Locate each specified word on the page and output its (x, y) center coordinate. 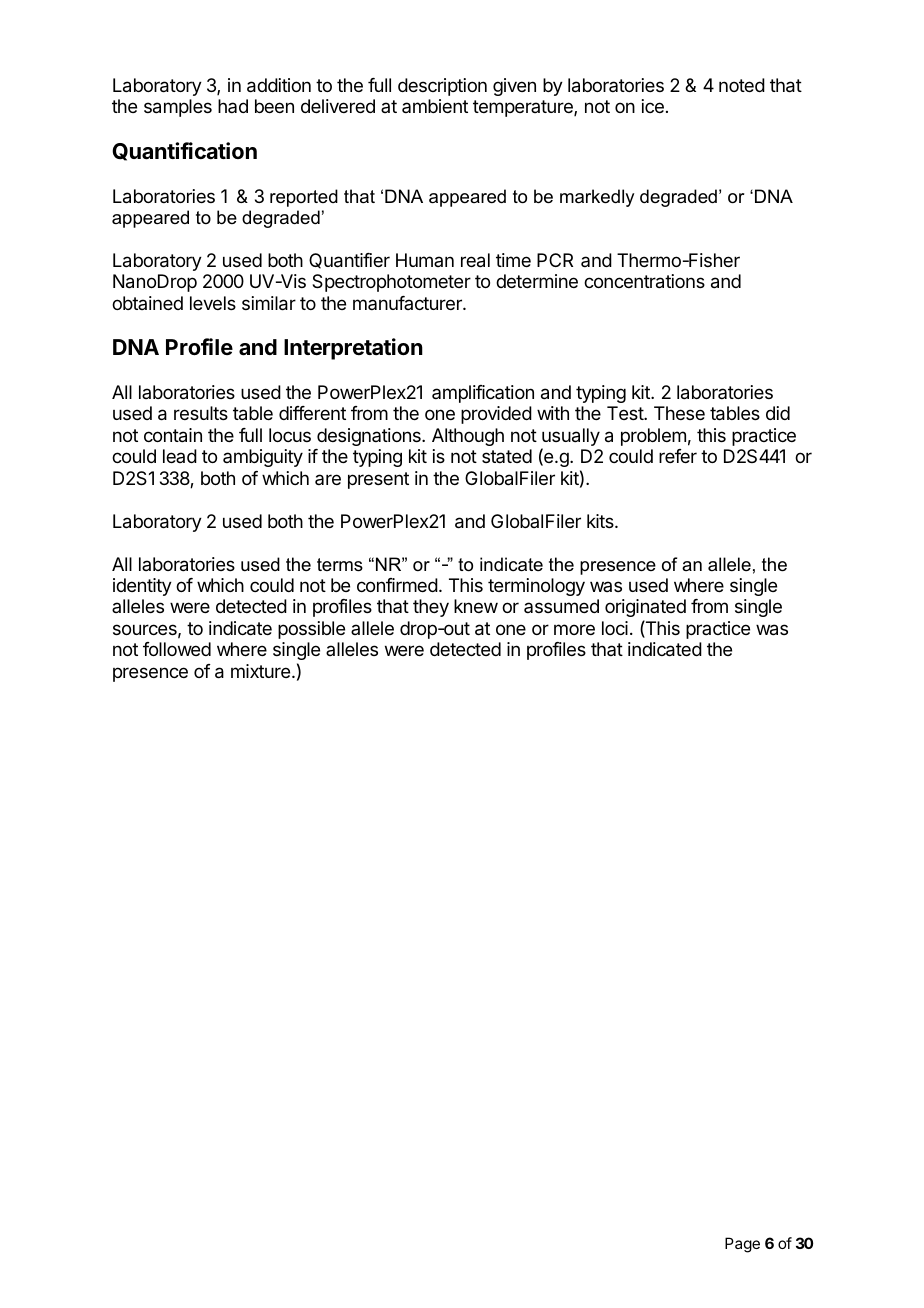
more (574, 629)
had (233, 106)
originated (645, 610)
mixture (262, 671)
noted (742, 85)
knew (476, 606)
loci (615, 628)
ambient (435, 106)
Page (742, 1245)
